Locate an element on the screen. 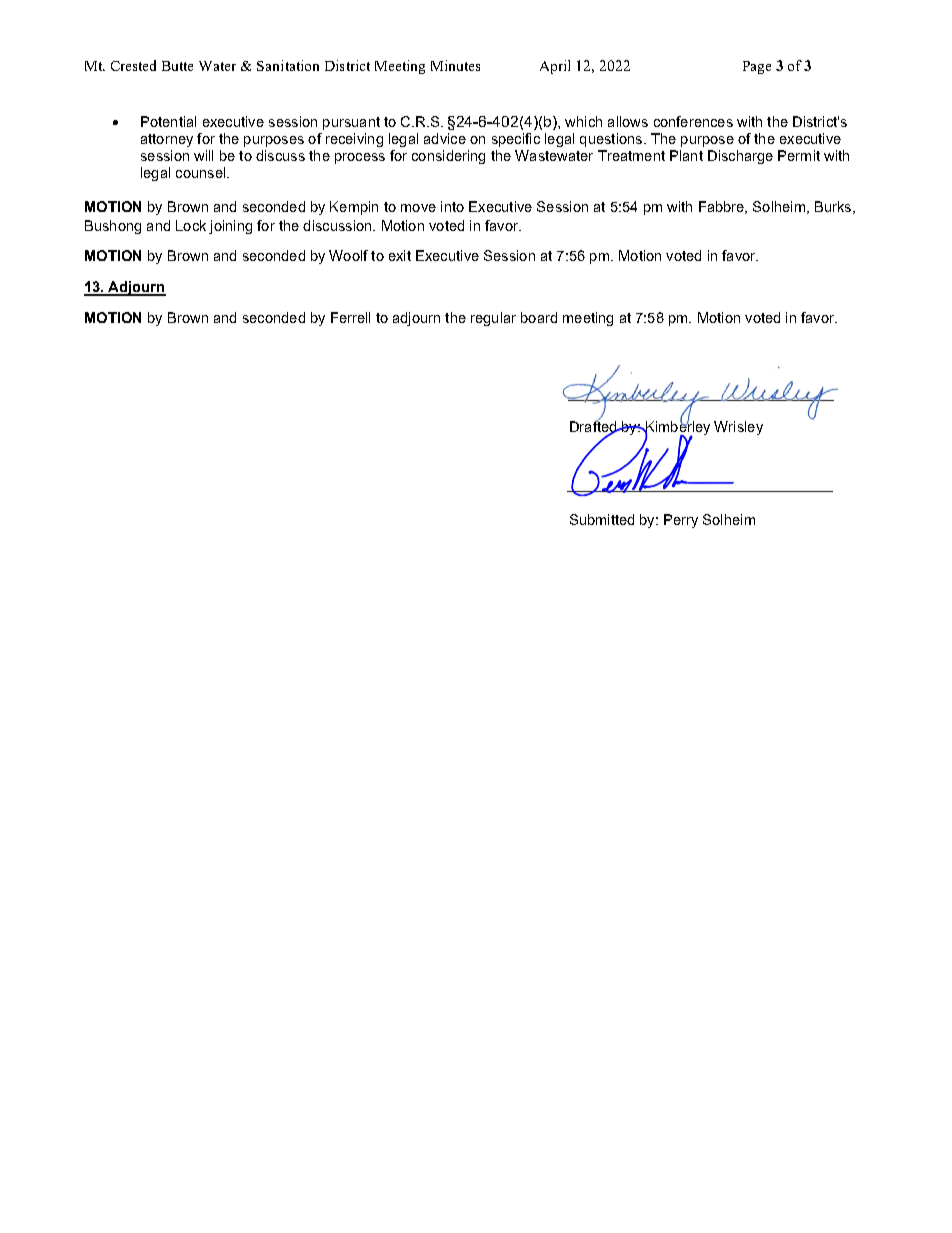  Page is located at coordinates (757, 67).
